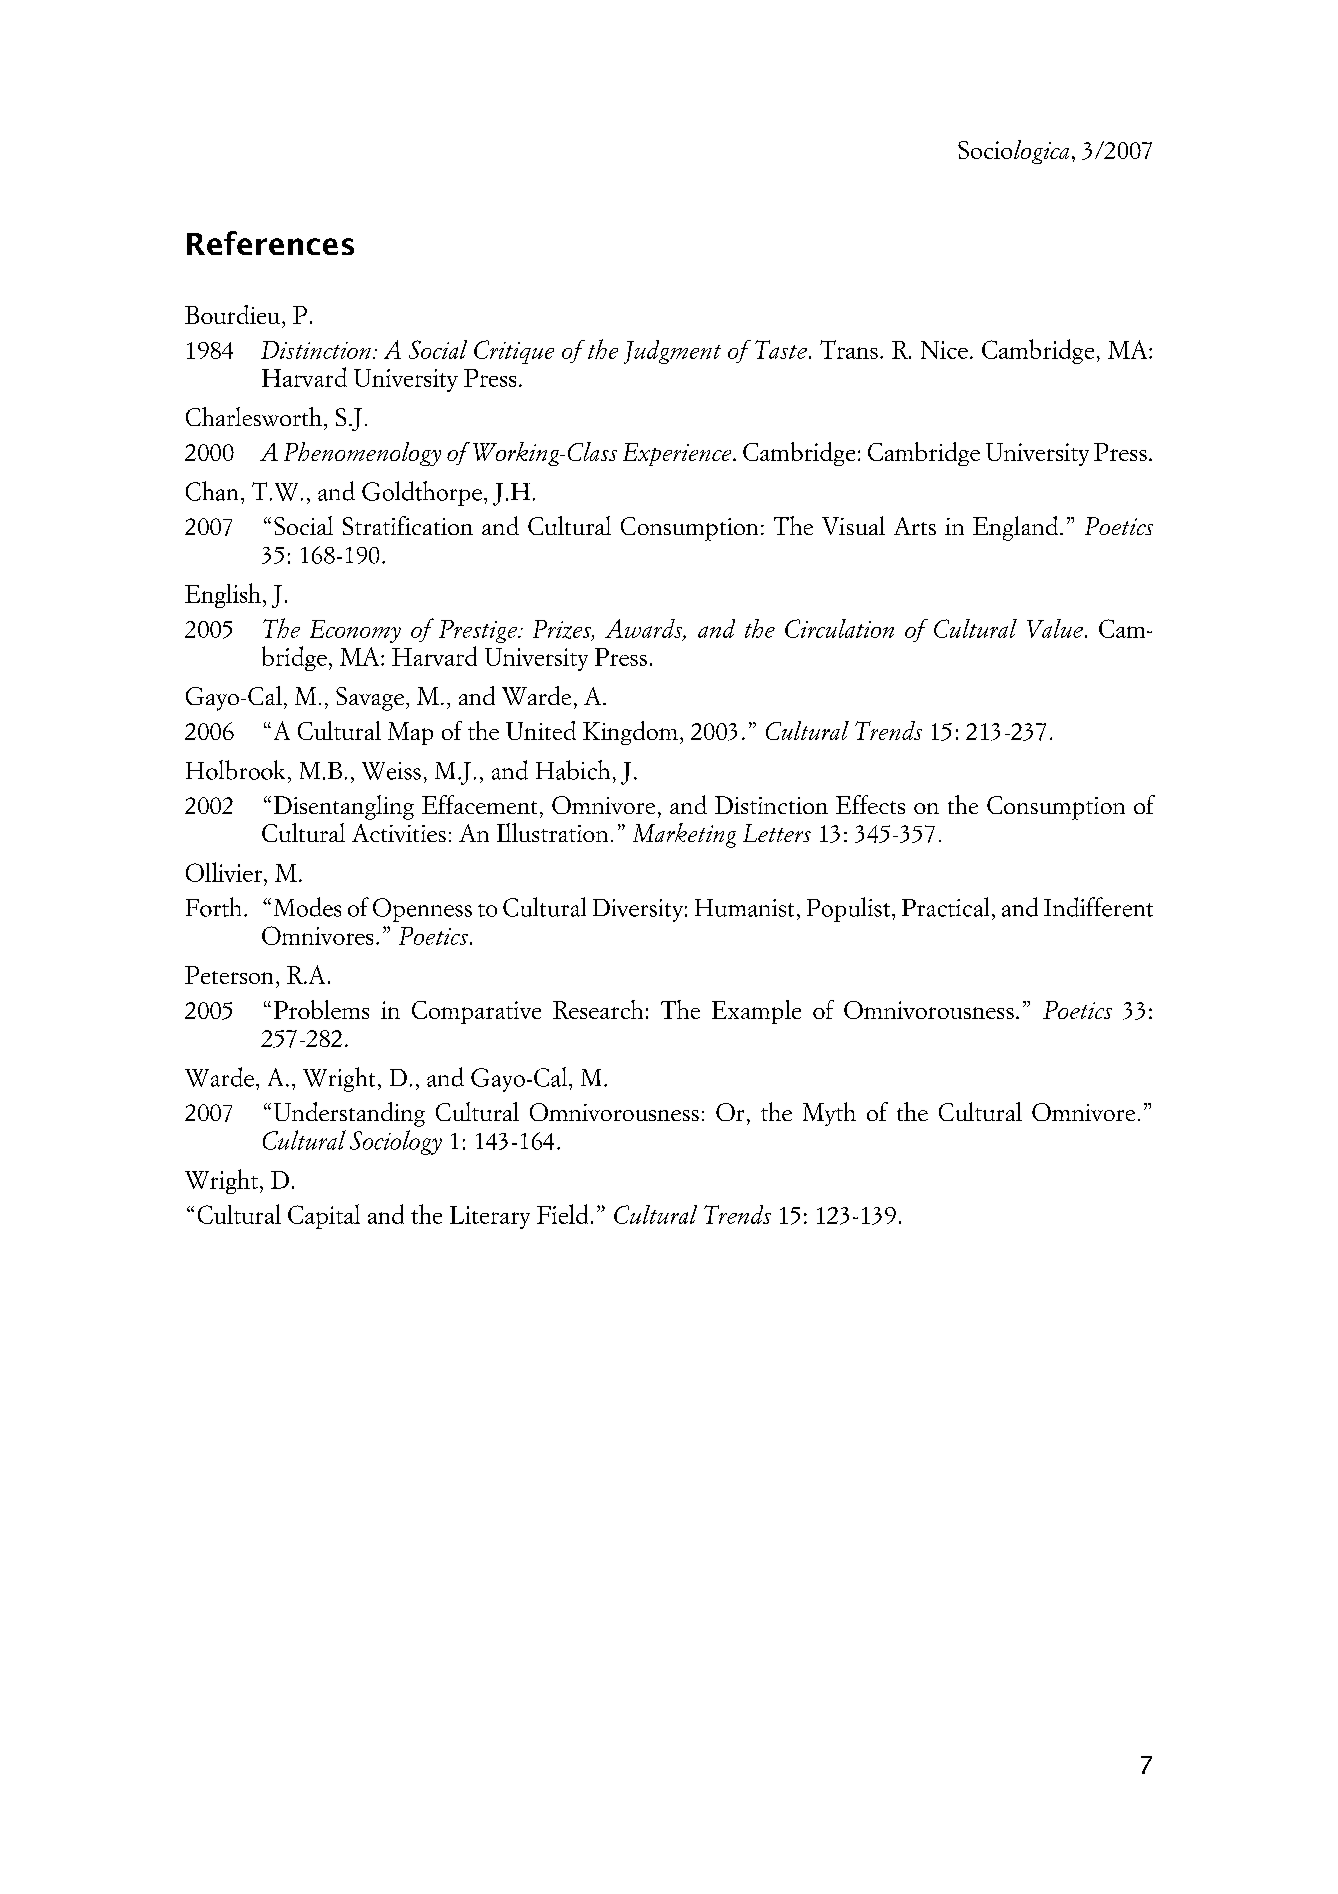 The image size is (1338, 1894). I want to click on Judgment, so click(672, 352).
